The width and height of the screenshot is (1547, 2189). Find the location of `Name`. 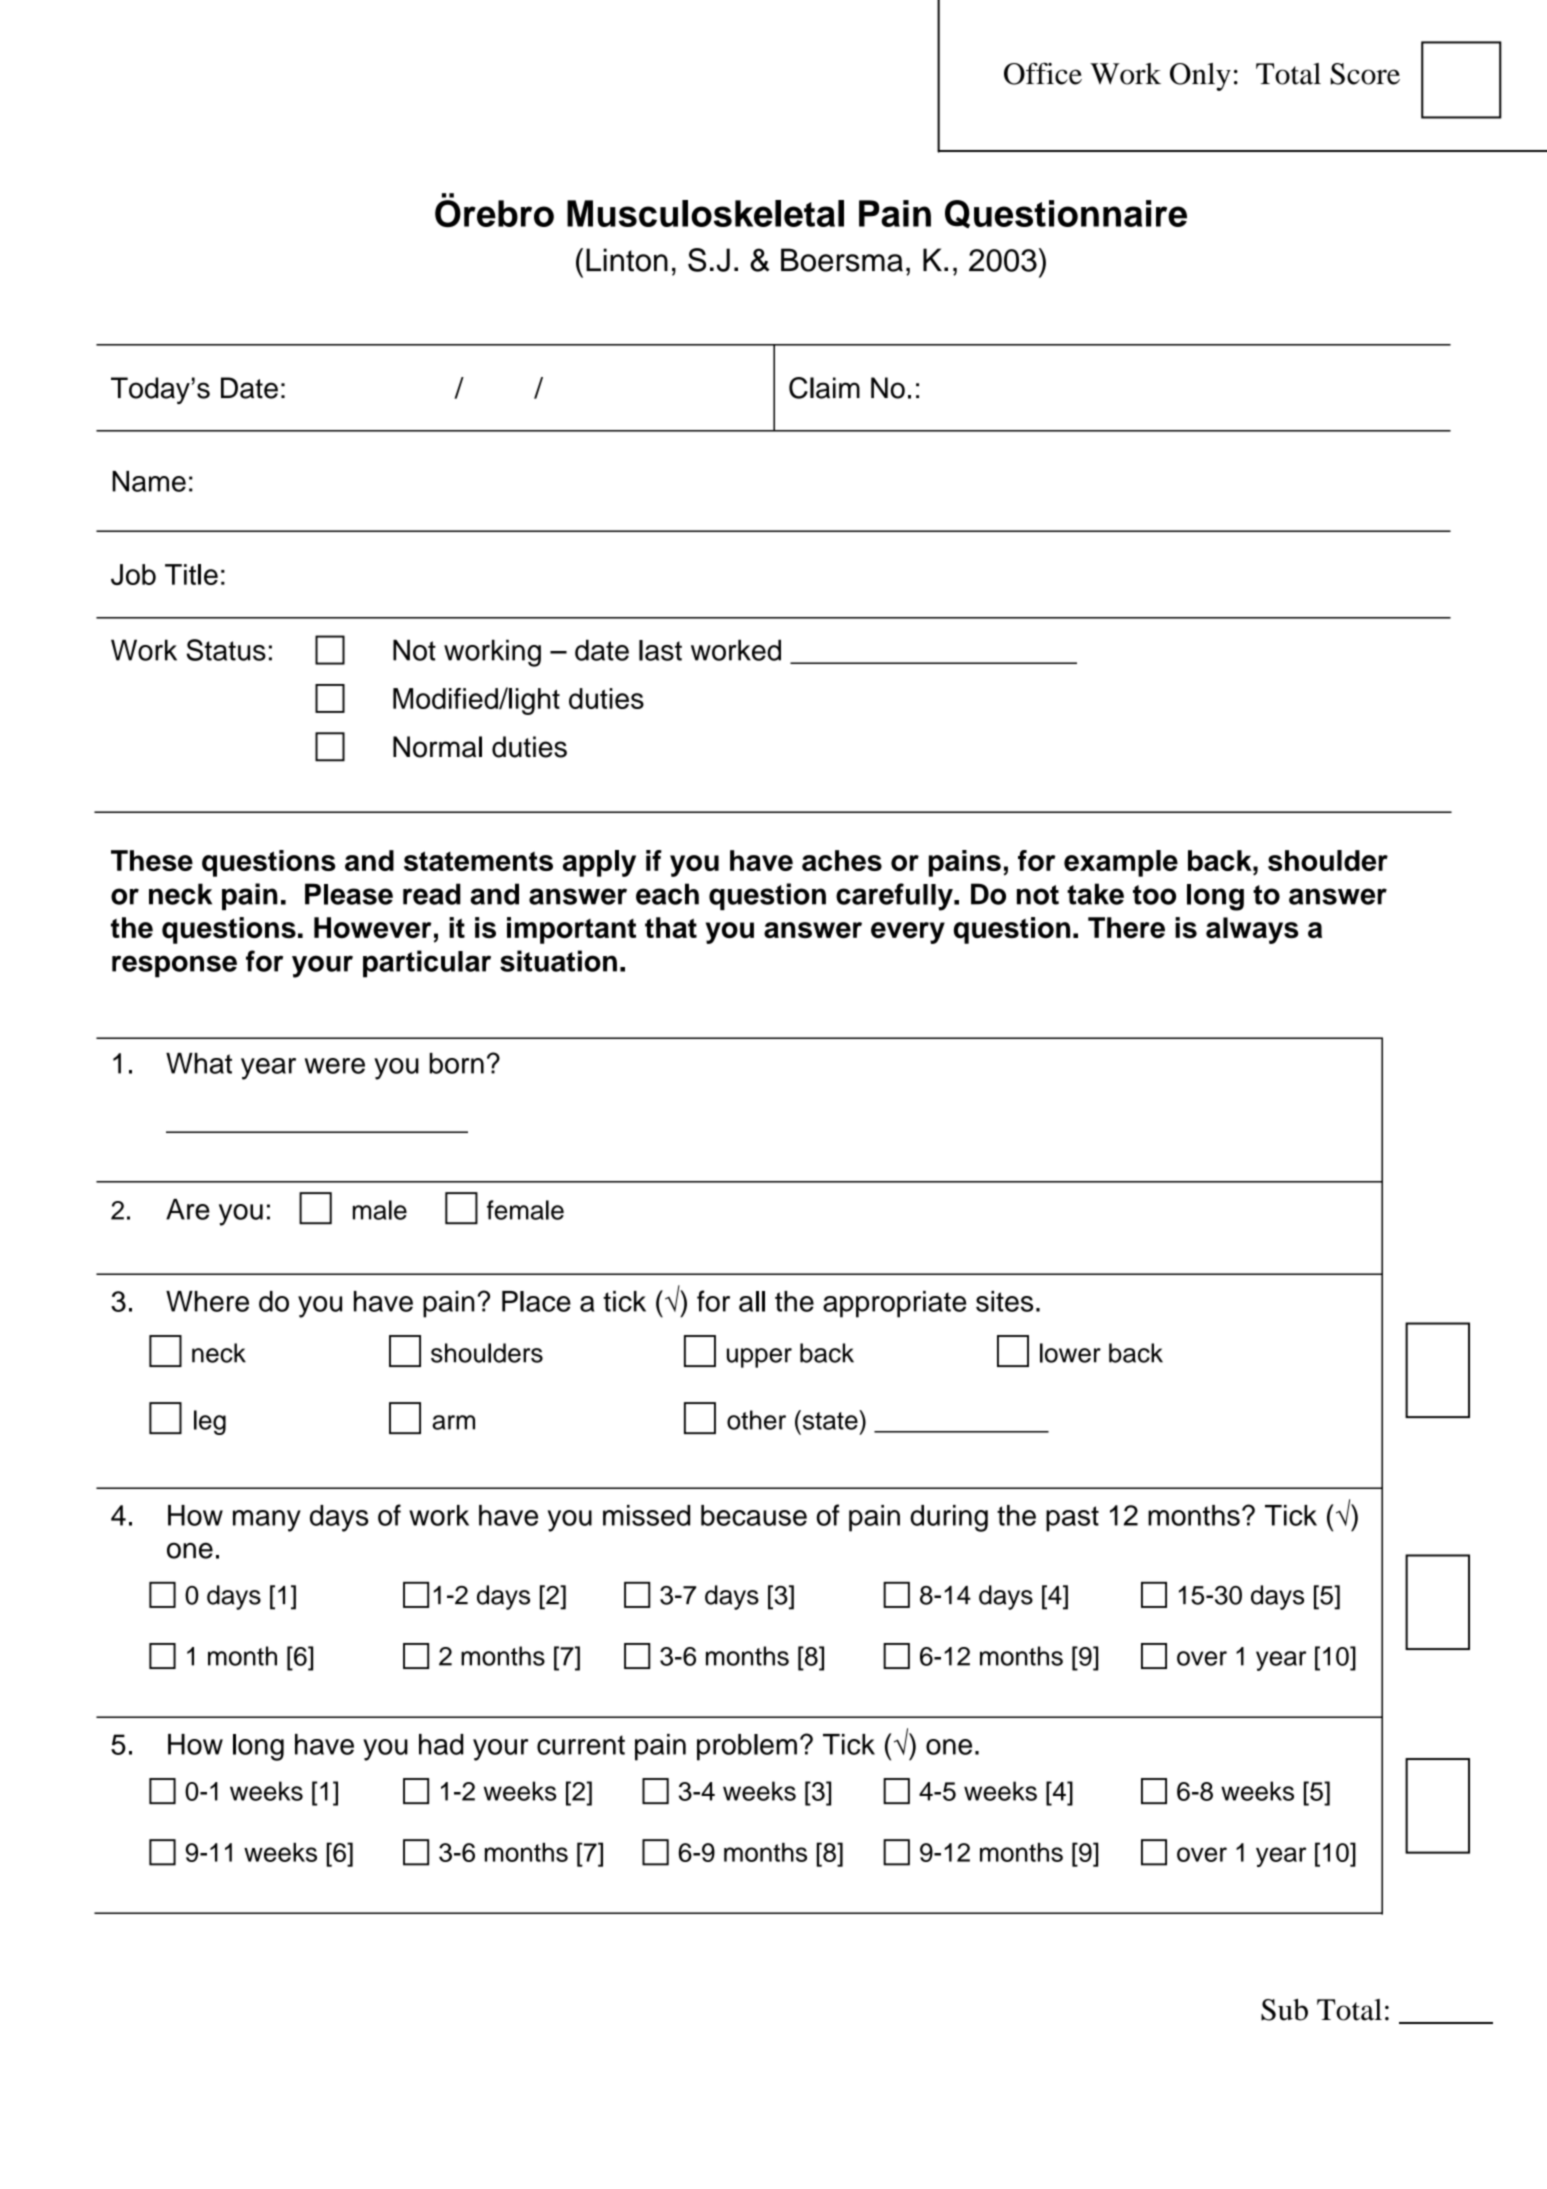

Name is located at coordinates (149, 481).
